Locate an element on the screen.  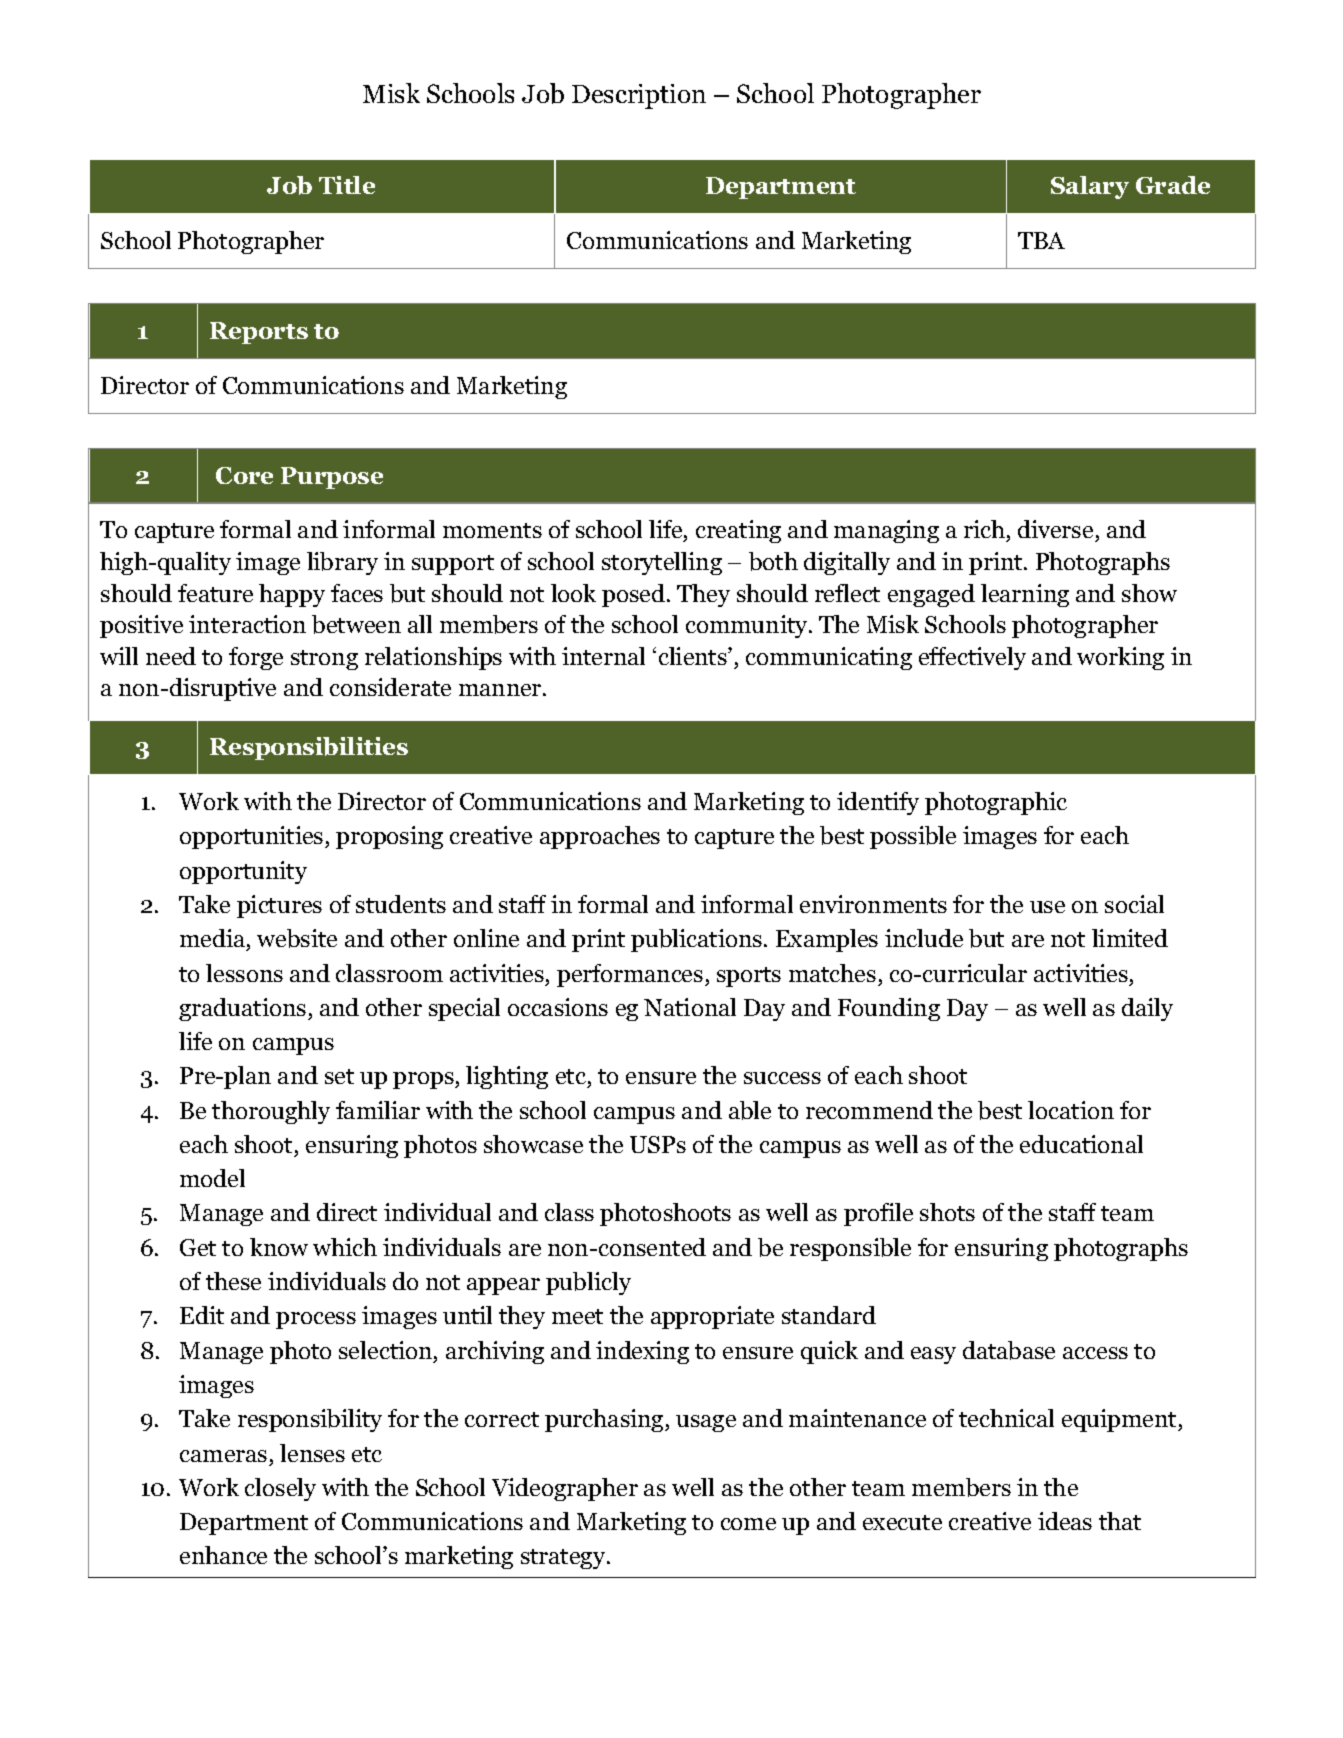
use is located at coordinates (1047, 907).
